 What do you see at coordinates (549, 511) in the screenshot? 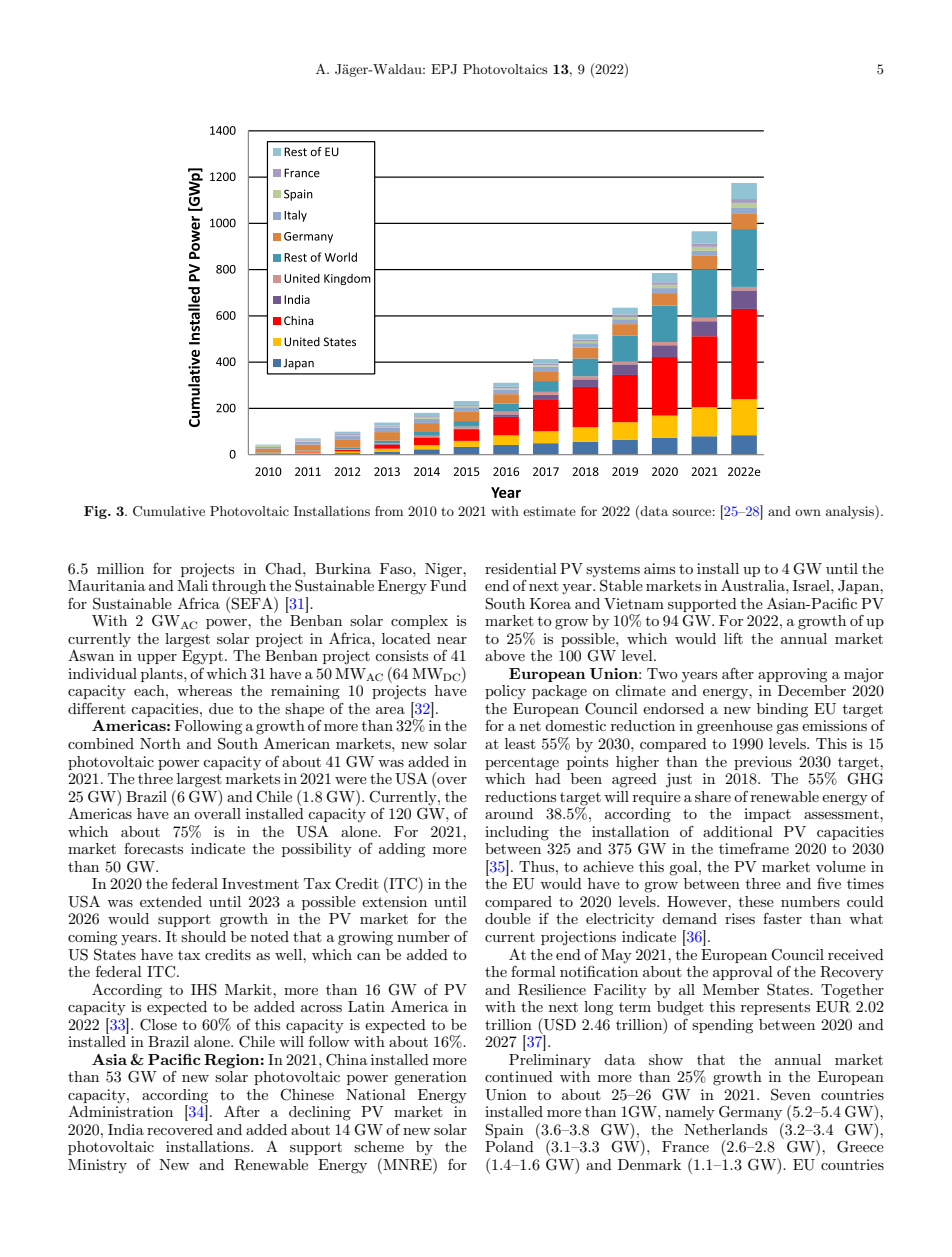
I see `estimate` at bounding box center [549, 511].
